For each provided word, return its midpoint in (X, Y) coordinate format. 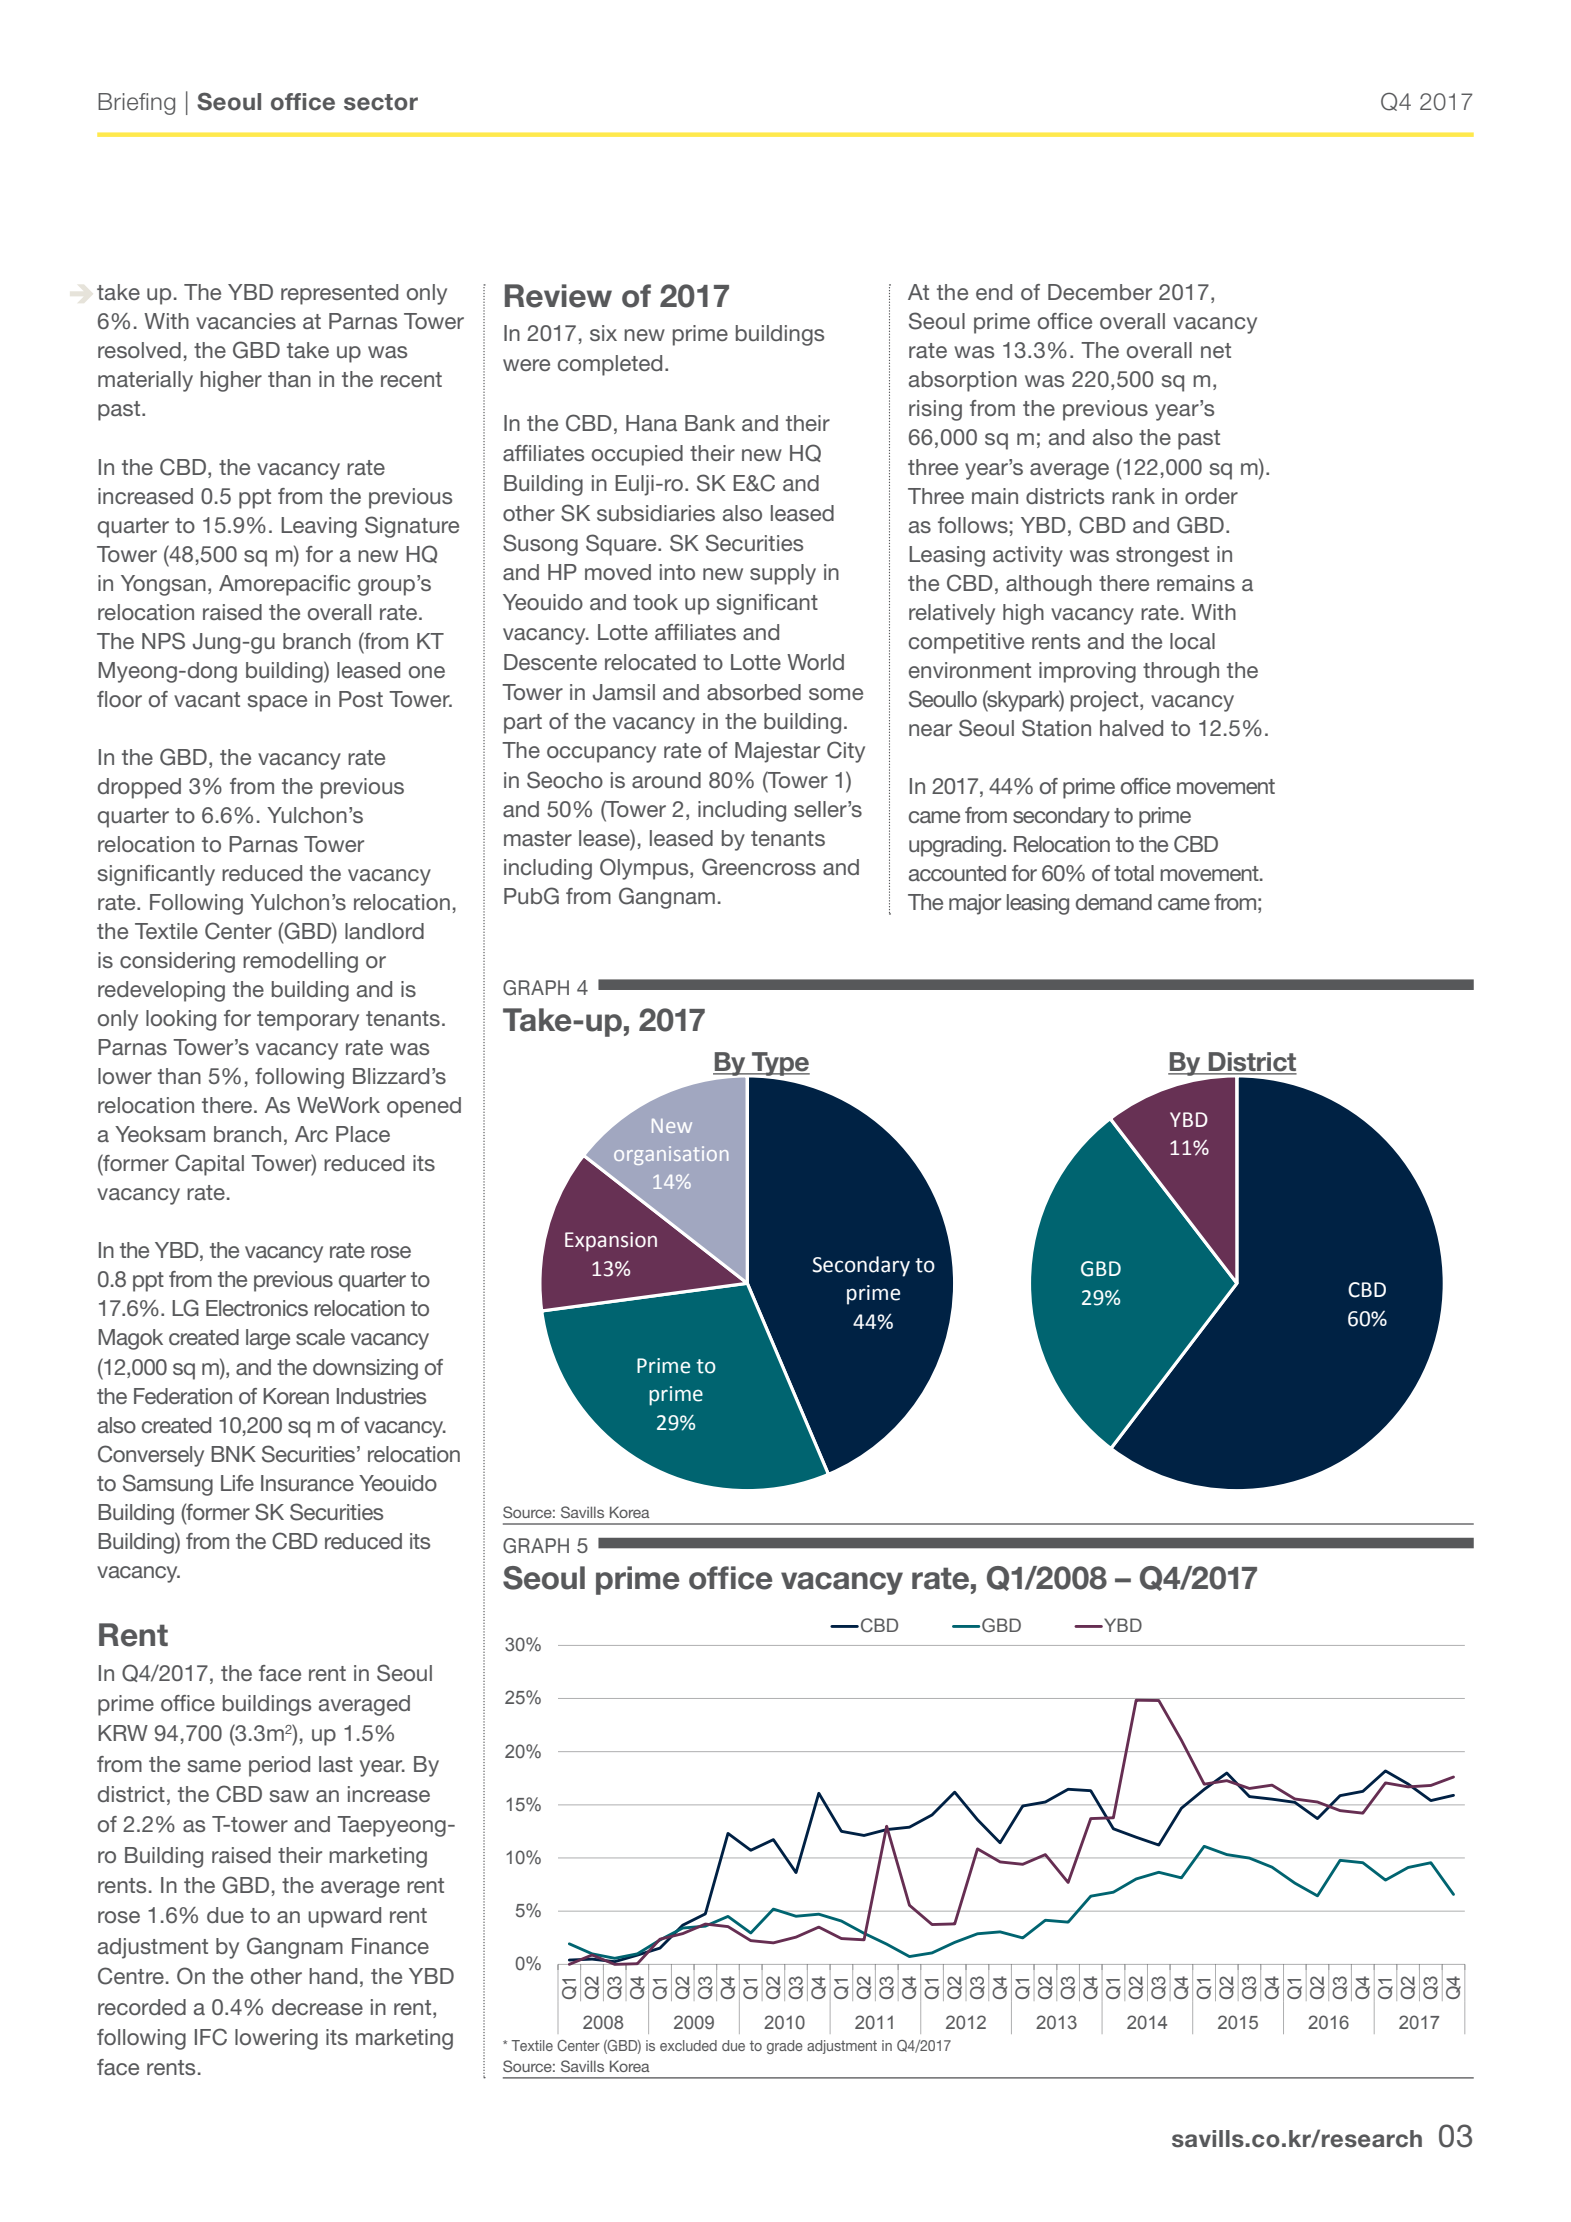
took (655, 602)
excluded (688, 2045)
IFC (211, 2037)
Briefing (136, 104)
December (1100, 292)
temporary (308, 1021)
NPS (163, 641)
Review (558, 296)
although (1049, 585)
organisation (671, 1155)
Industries (381, 1396)
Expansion (611, 1242)
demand (1114, 902)
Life (237, 1483)
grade (785, 2047)
